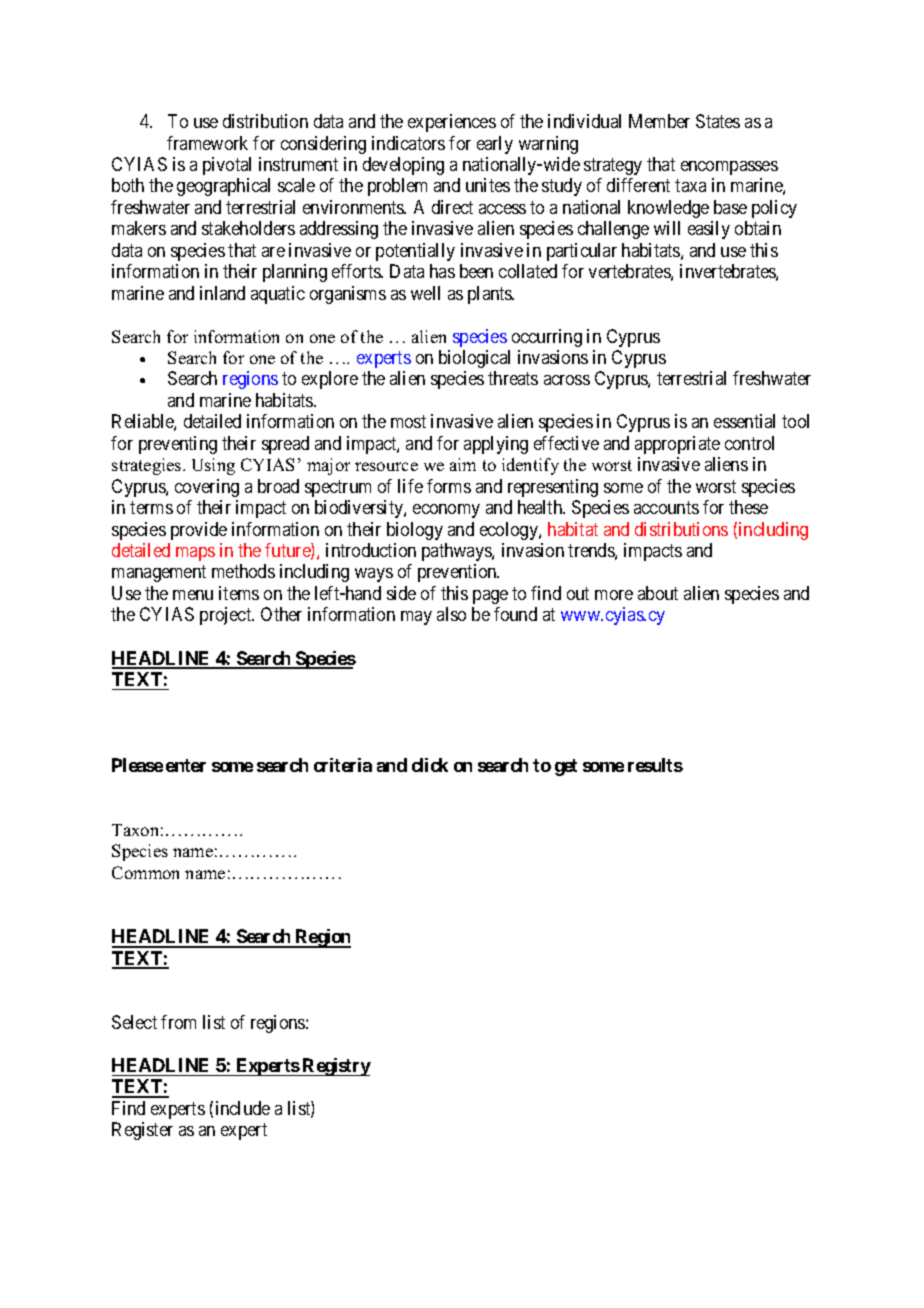  Describe the element at coordinates (336, 1067) in the document. I see `Registry` at that location.
